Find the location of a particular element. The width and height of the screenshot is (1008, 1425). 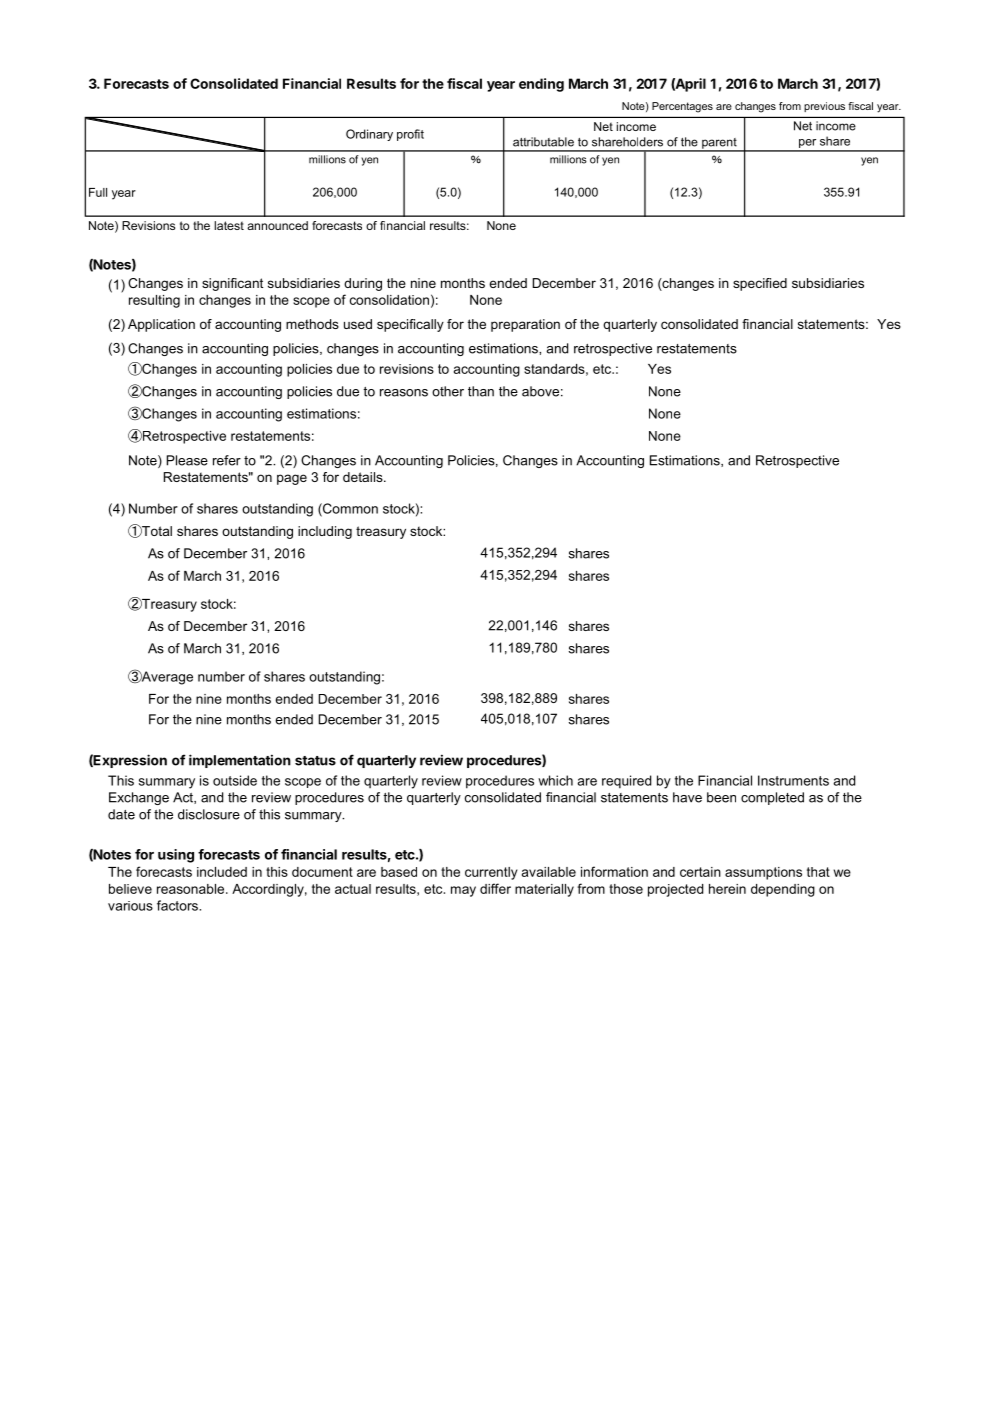

reasonable is located at coordinates (192, 889).
